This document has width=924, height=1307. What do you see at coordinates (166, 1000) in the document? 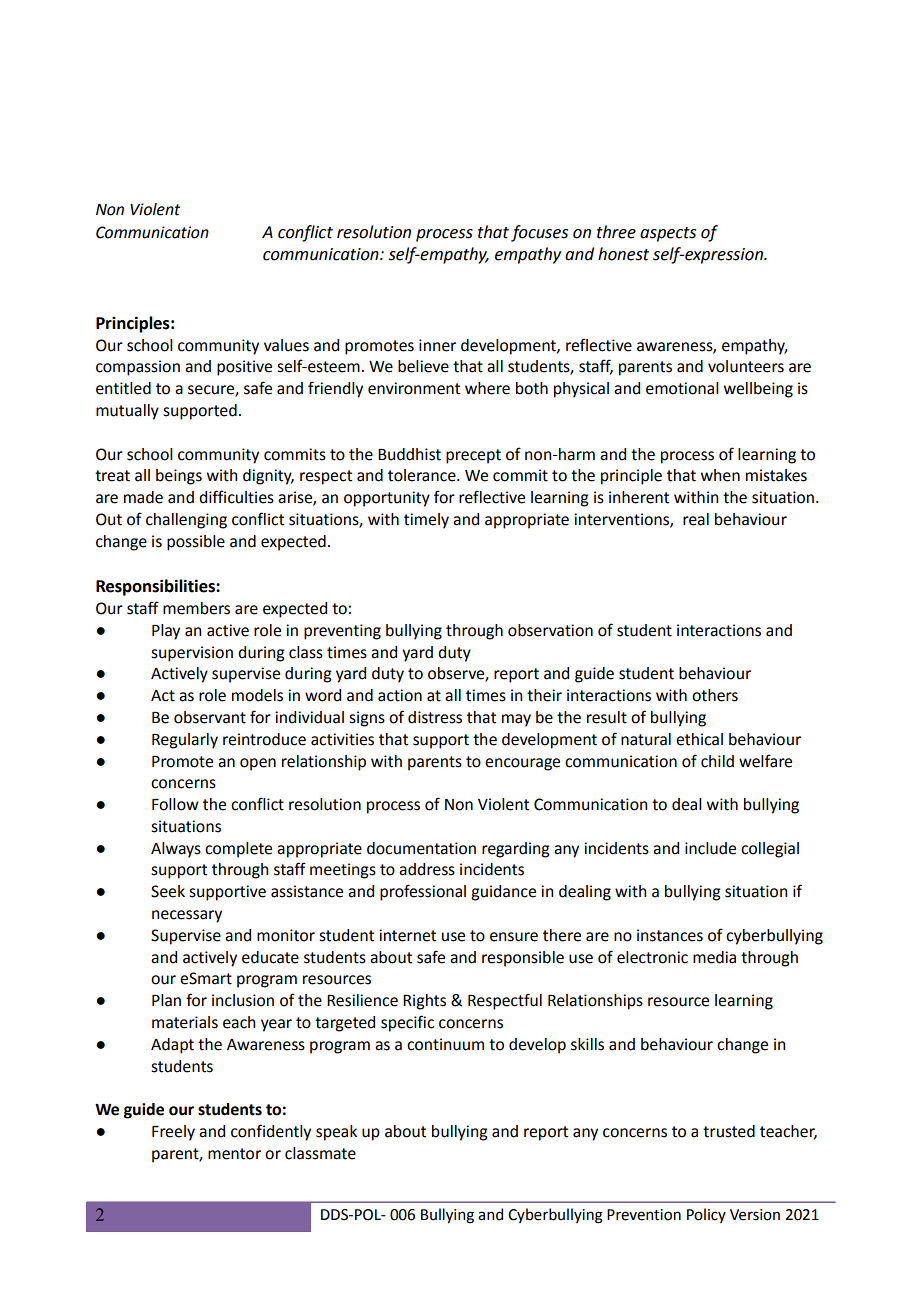
I see `Plan` at bounding box center [166, 1000].
